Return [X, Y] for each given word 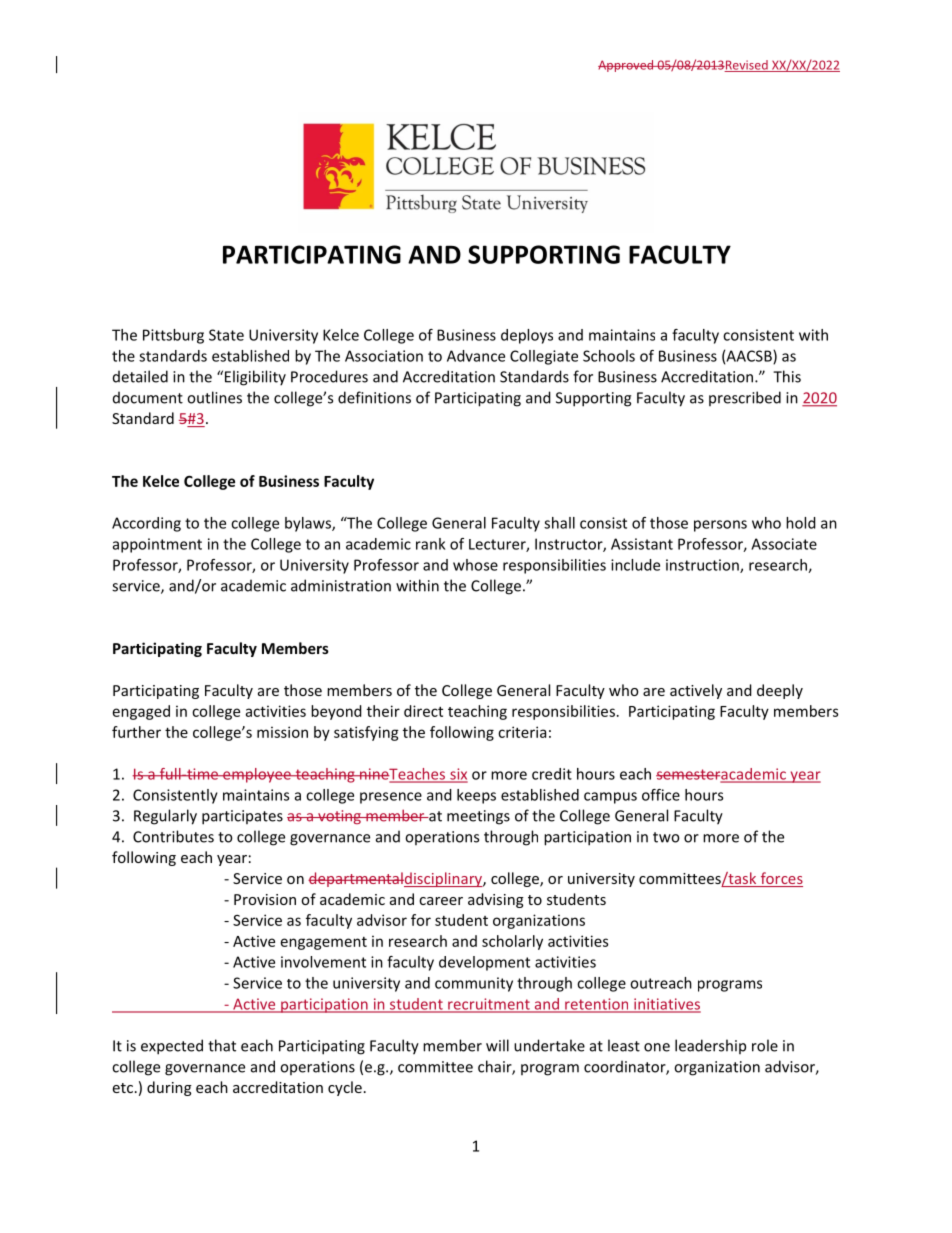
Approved [626, 66]
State [226, 335]
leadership [710, 1046]
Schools [609, 356]
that [222, 1045]
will [497, 1045]
